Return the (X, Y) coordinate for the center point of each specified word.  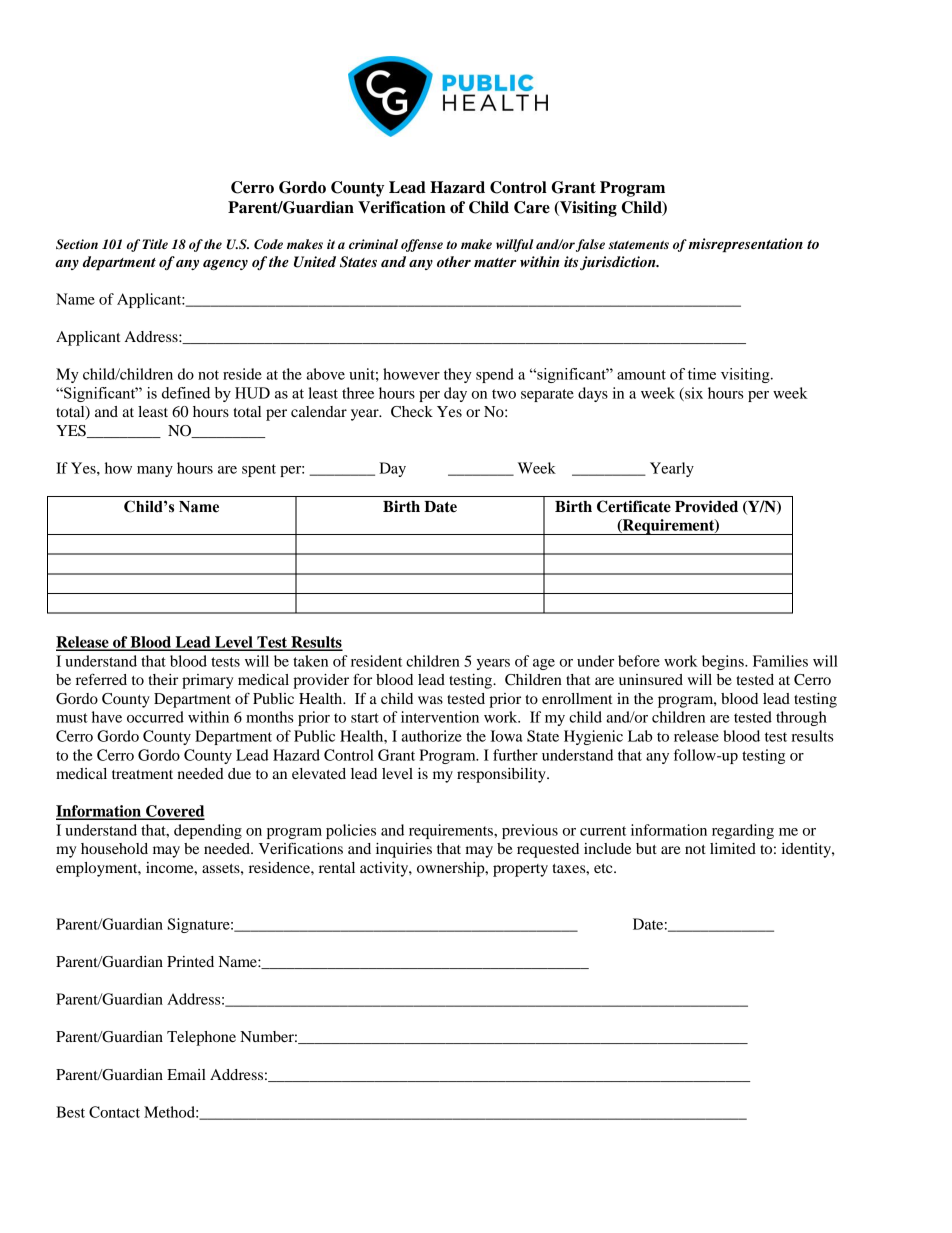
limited (733, 848)
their (163, 679)
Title (155, 244)
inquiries (404, 850)
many (155, 471)
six (693, 394)
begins (724, 662)
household (114, 848)
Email (186, 1074)
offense (422, 245)
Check (412, 412)
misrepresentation (745, 245)
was (430, 700)
